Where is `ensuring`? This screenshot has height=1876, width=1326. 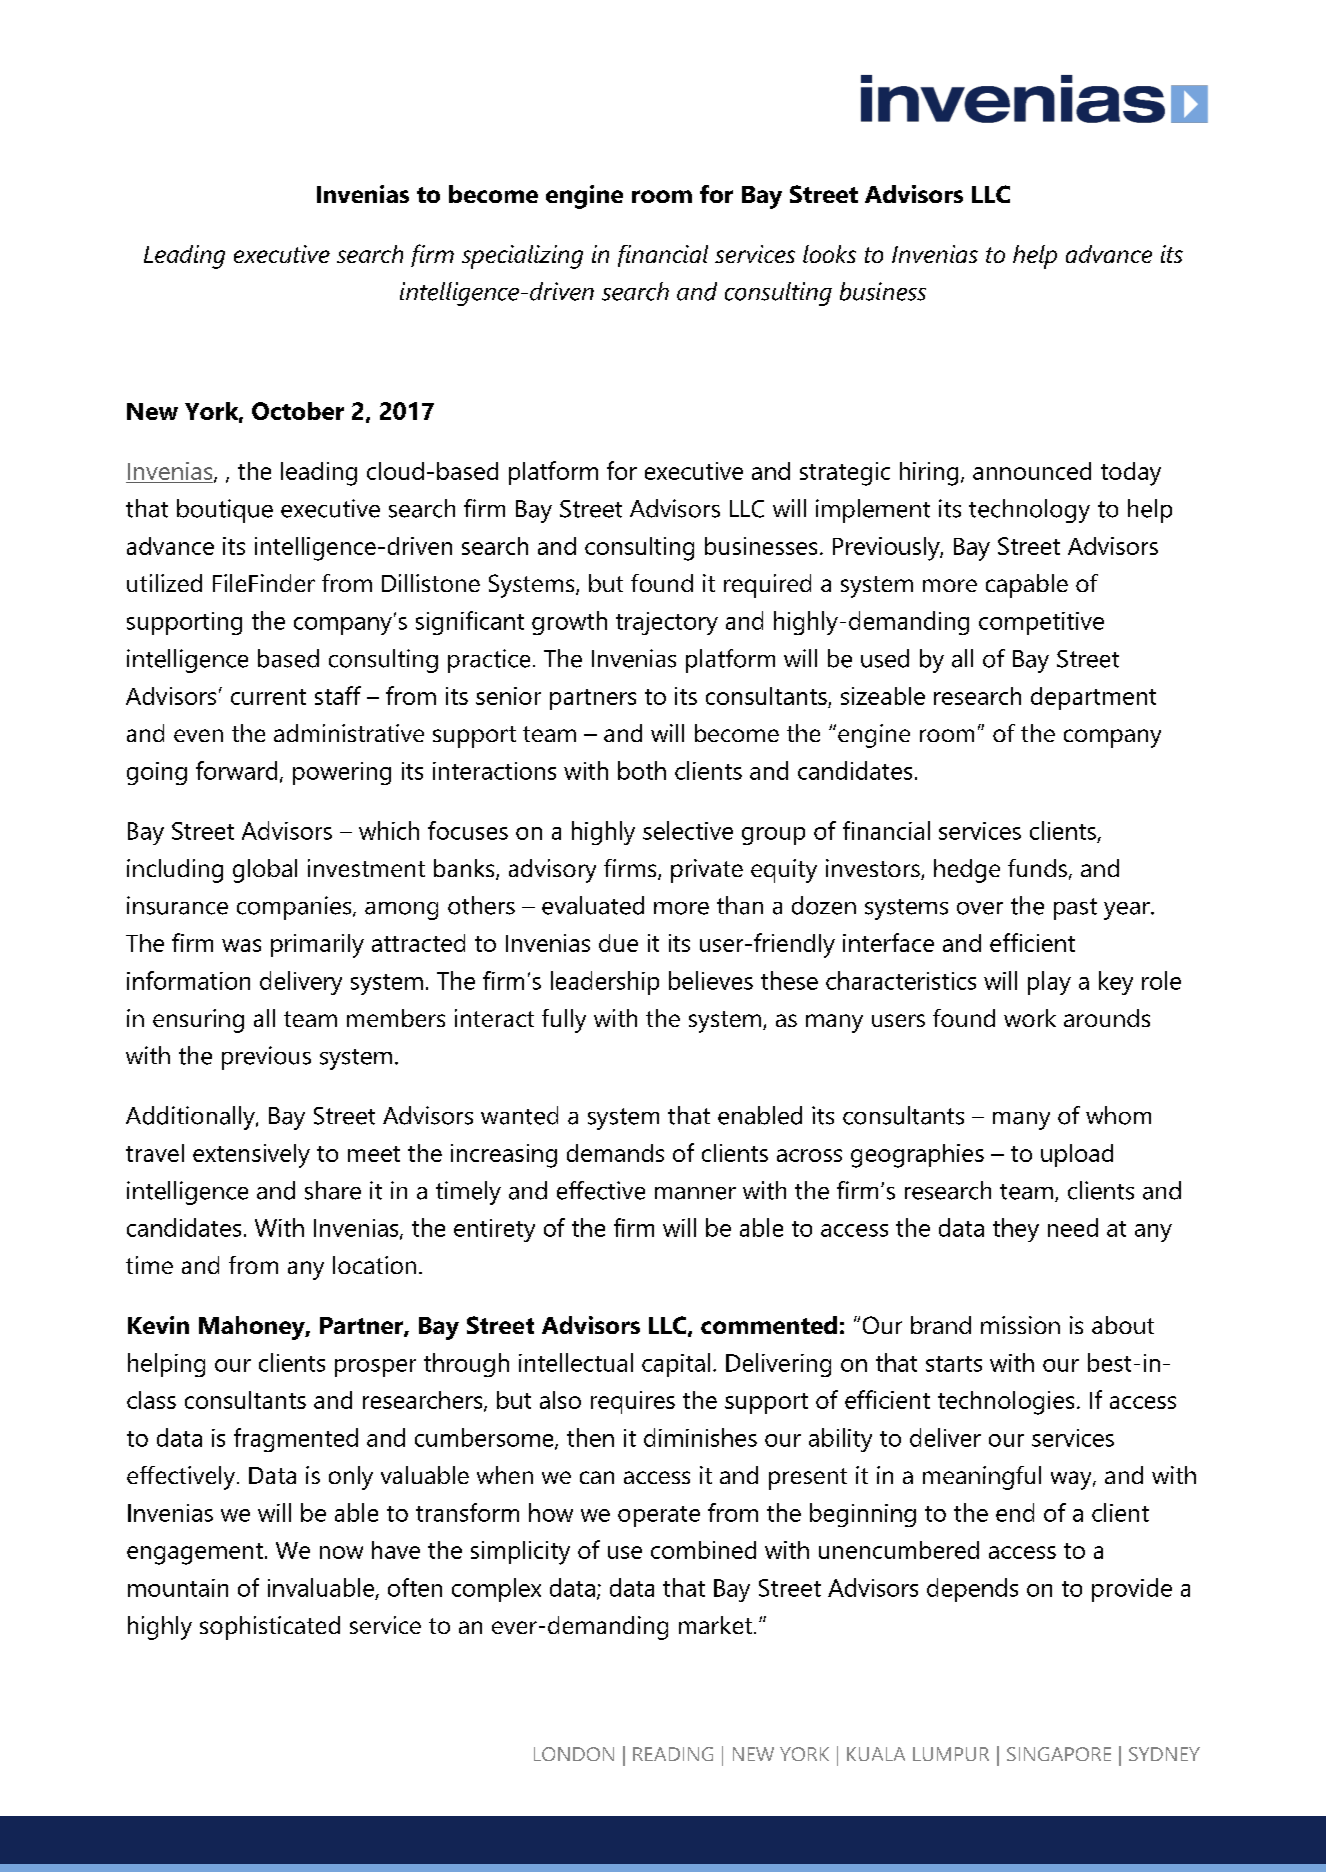 ensuring is located at coordinates (198, 1021).
